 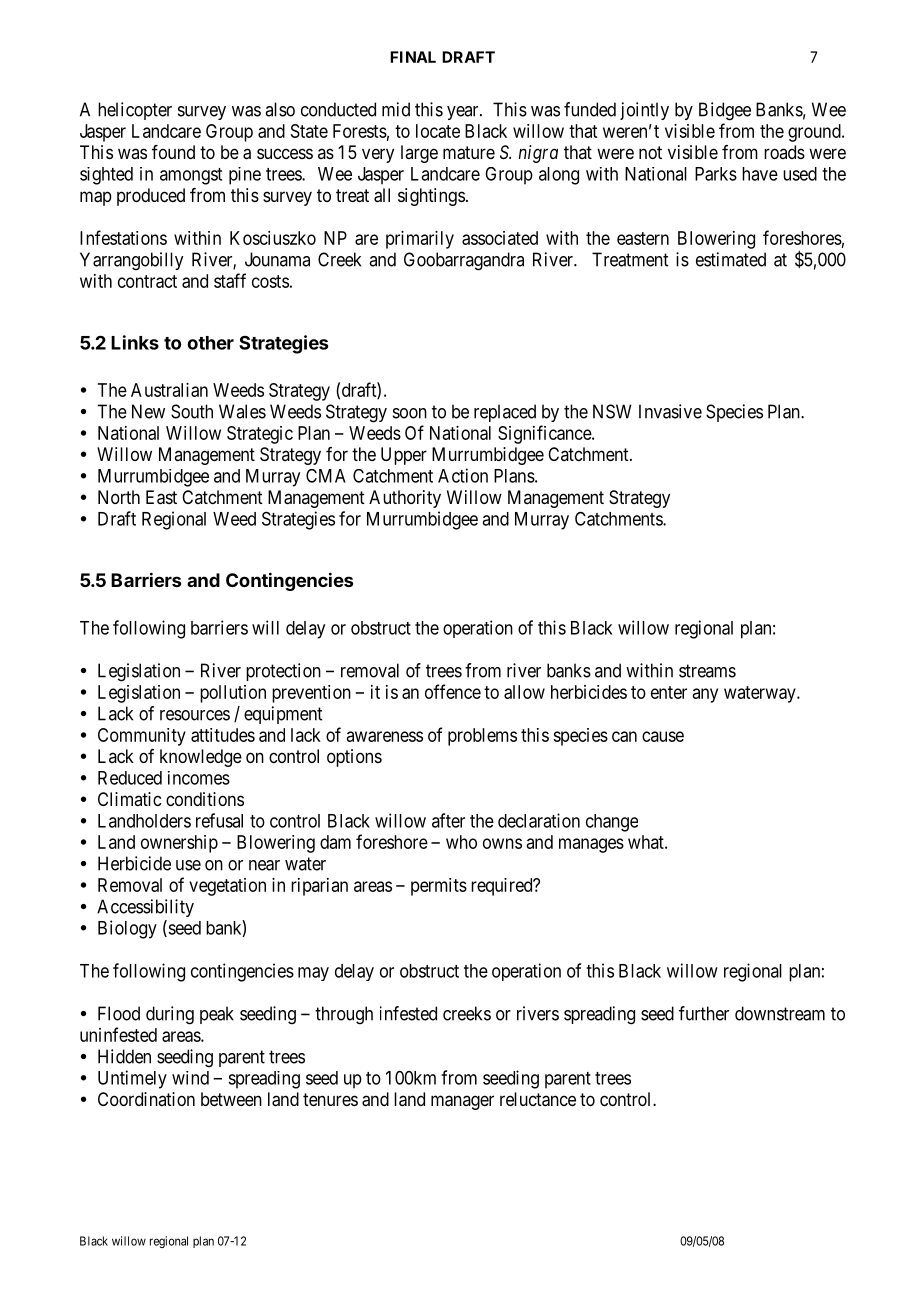 What do you see at coordinates (464, 113) in the image?
I see `year` at bounding box center [464, 113].
